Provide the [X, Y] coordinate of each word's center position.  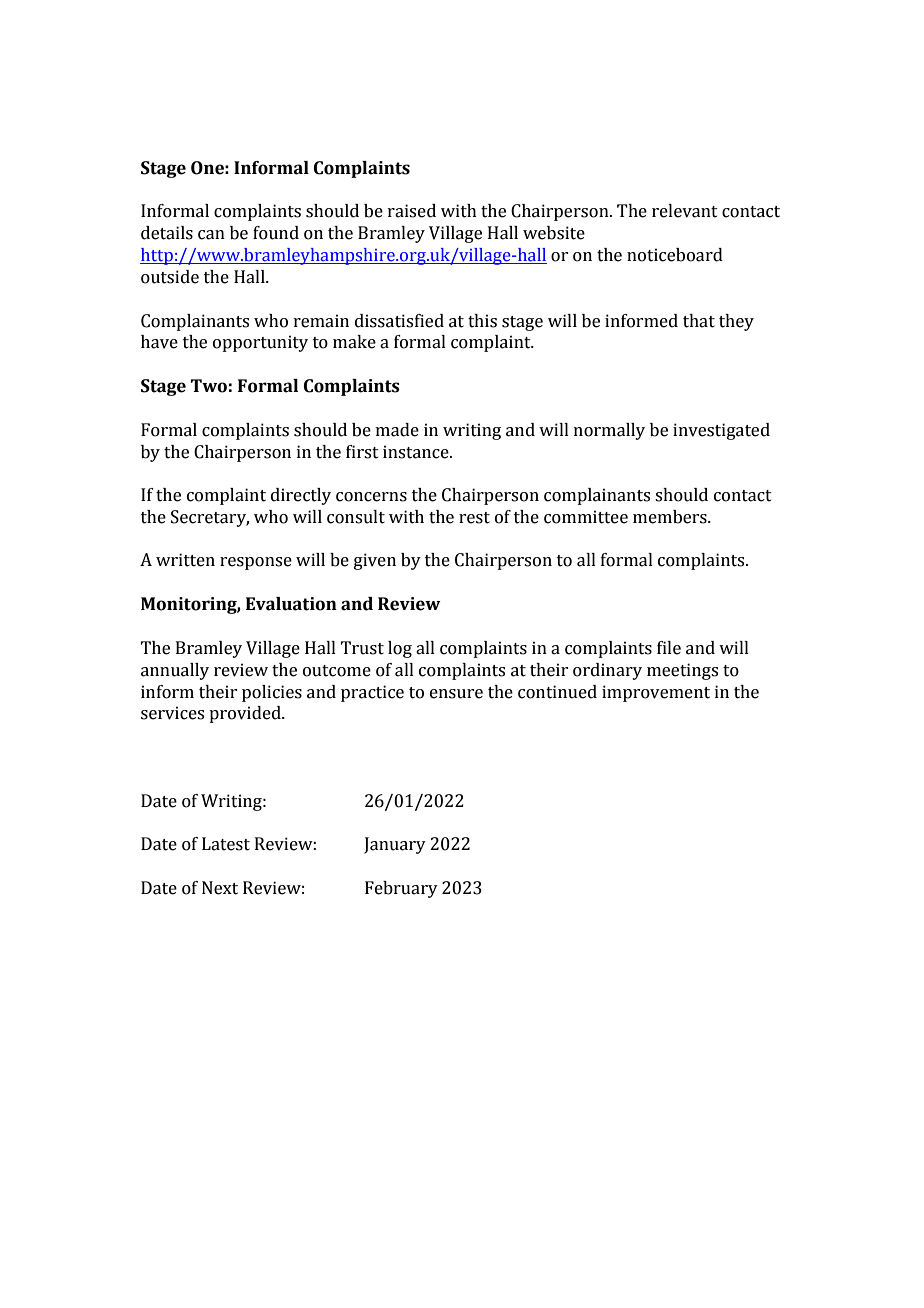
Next [220, 888]
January [395, 845]
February [401, 889]
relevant [685, 211]
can [211, 235]
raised [412, 211]
